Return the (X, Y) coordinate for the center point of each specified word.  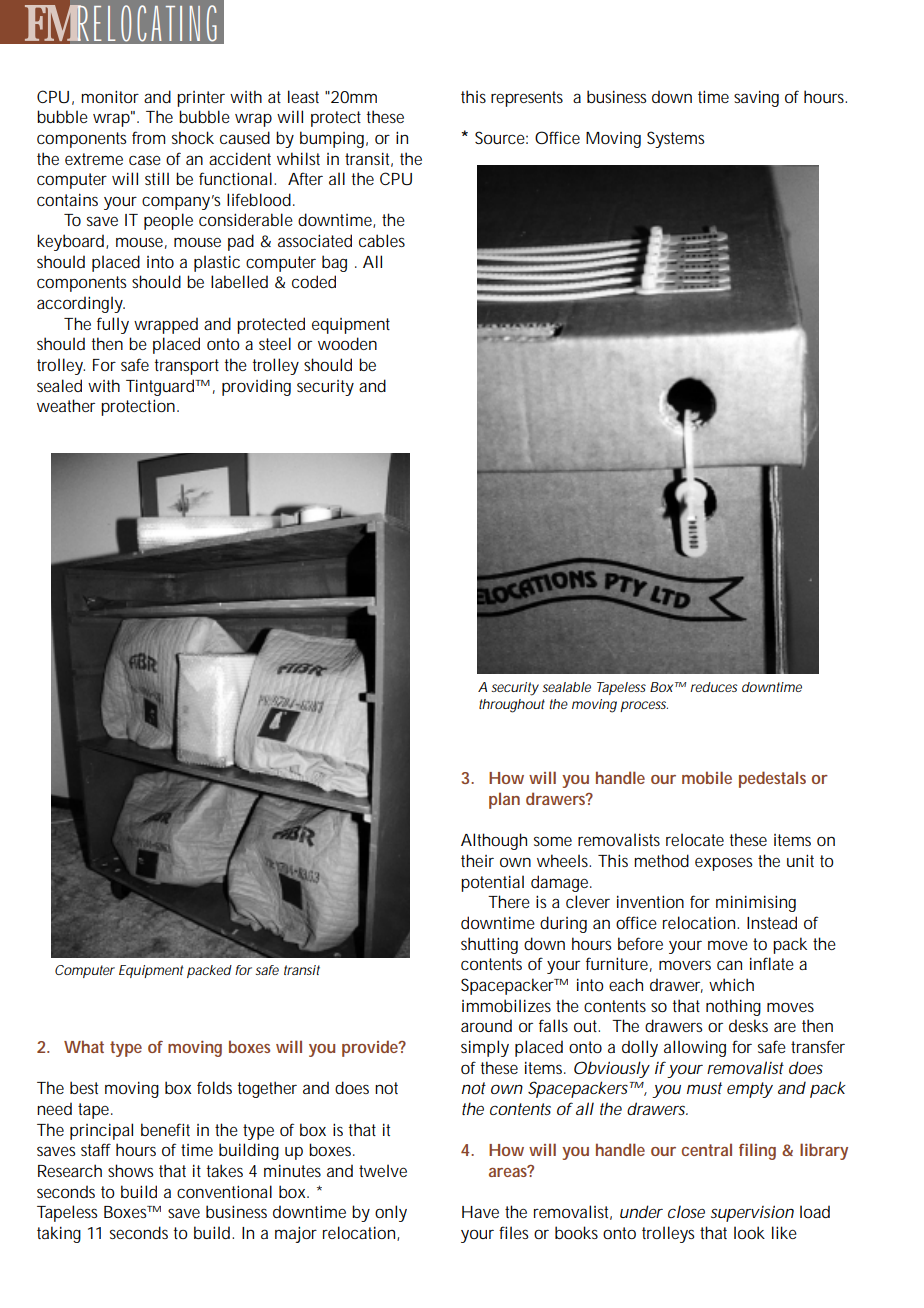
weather (66, 405)
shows (130, 1170)
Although (494, 841)
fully (113, 325)
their (477, 860)
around (486, 1025)
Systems (675, 139)
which (731, 984)
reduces (714, 687)
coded (314, 281)
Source (500, 137)
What (84, 1046)
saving (756, 98)
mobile (707, 777)
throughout (512, 706)
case (145, 160)
